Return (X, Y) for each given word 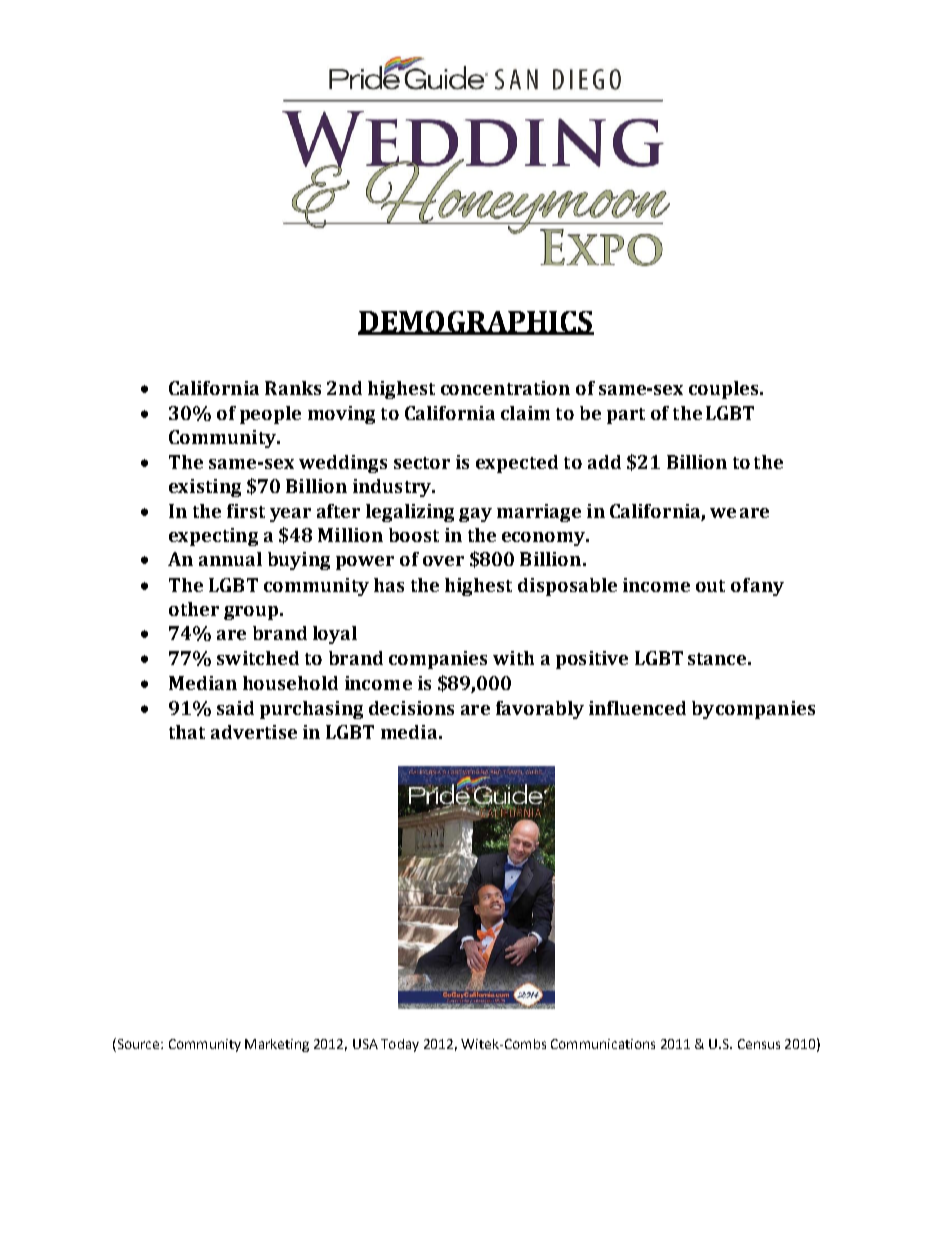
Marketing (277, 1045)
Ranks (293, 388)
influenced (637, 708)
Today (400, 1045)
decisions (411, 708)
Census (759, 1044)
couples (725, 390)
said (235, 708)
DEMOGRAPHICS (476, 322)
